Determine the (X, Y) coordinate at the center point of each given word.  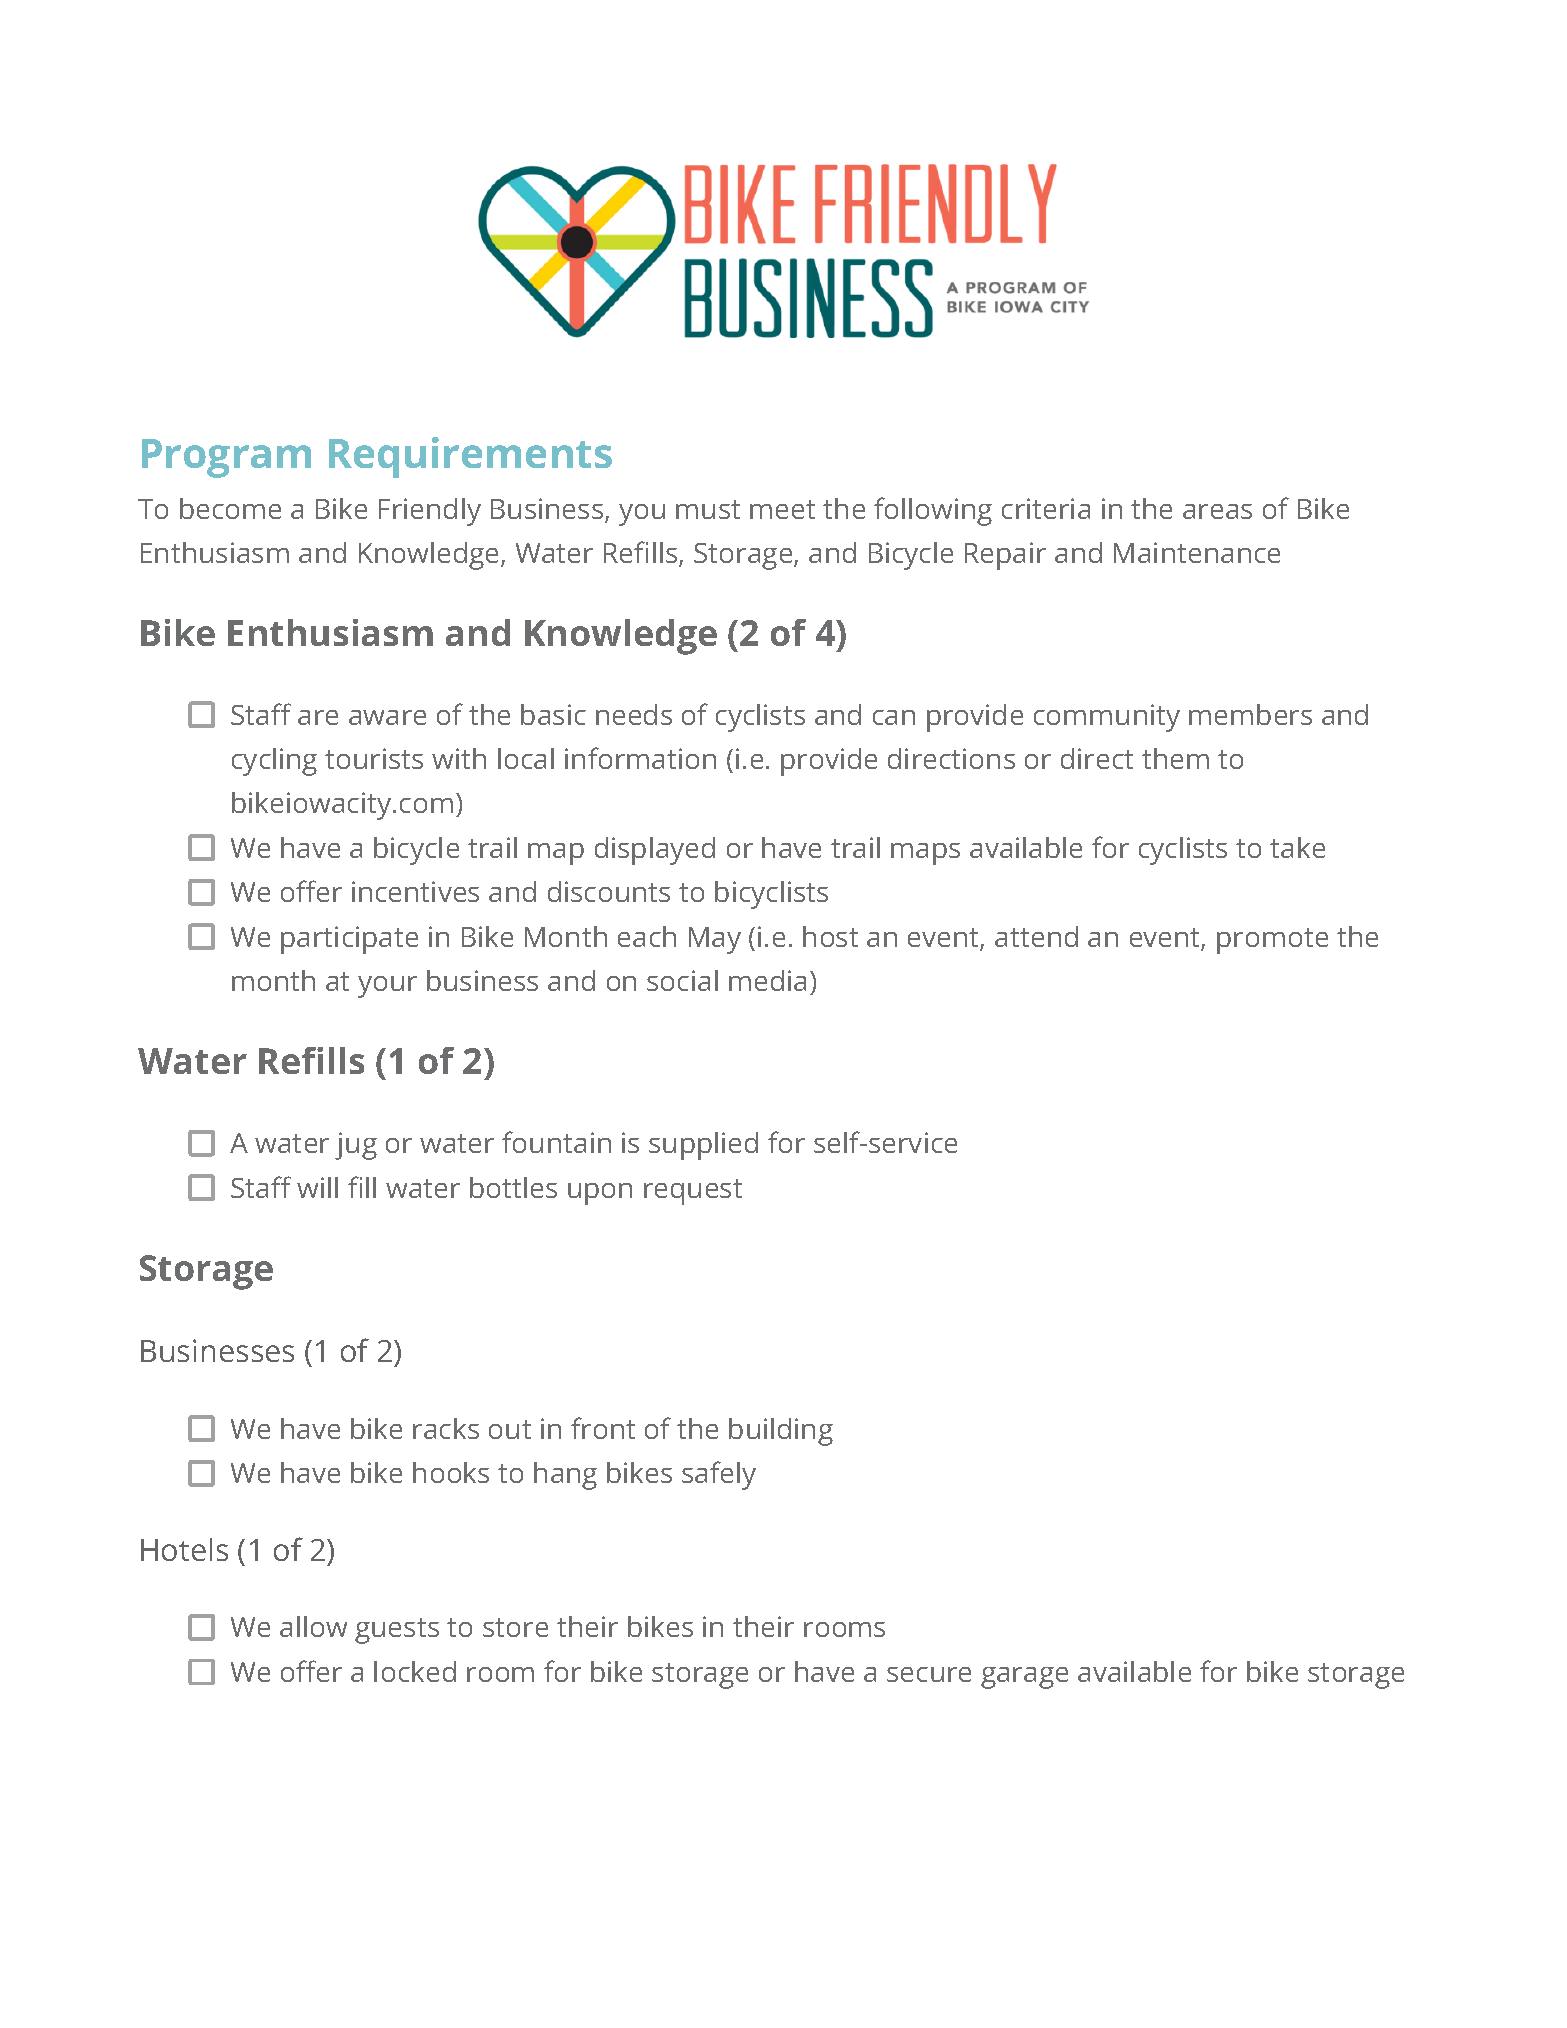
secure (929, 1674)
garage (1024, 1678)
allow (313, 1626)
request (693, 1192)
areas (1217, 511)
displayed (655, 851)
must (708, 509)
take (1297, 847)
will (317, 1187)
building (781, 1432)
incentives (415, 891)
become (230, 508)
